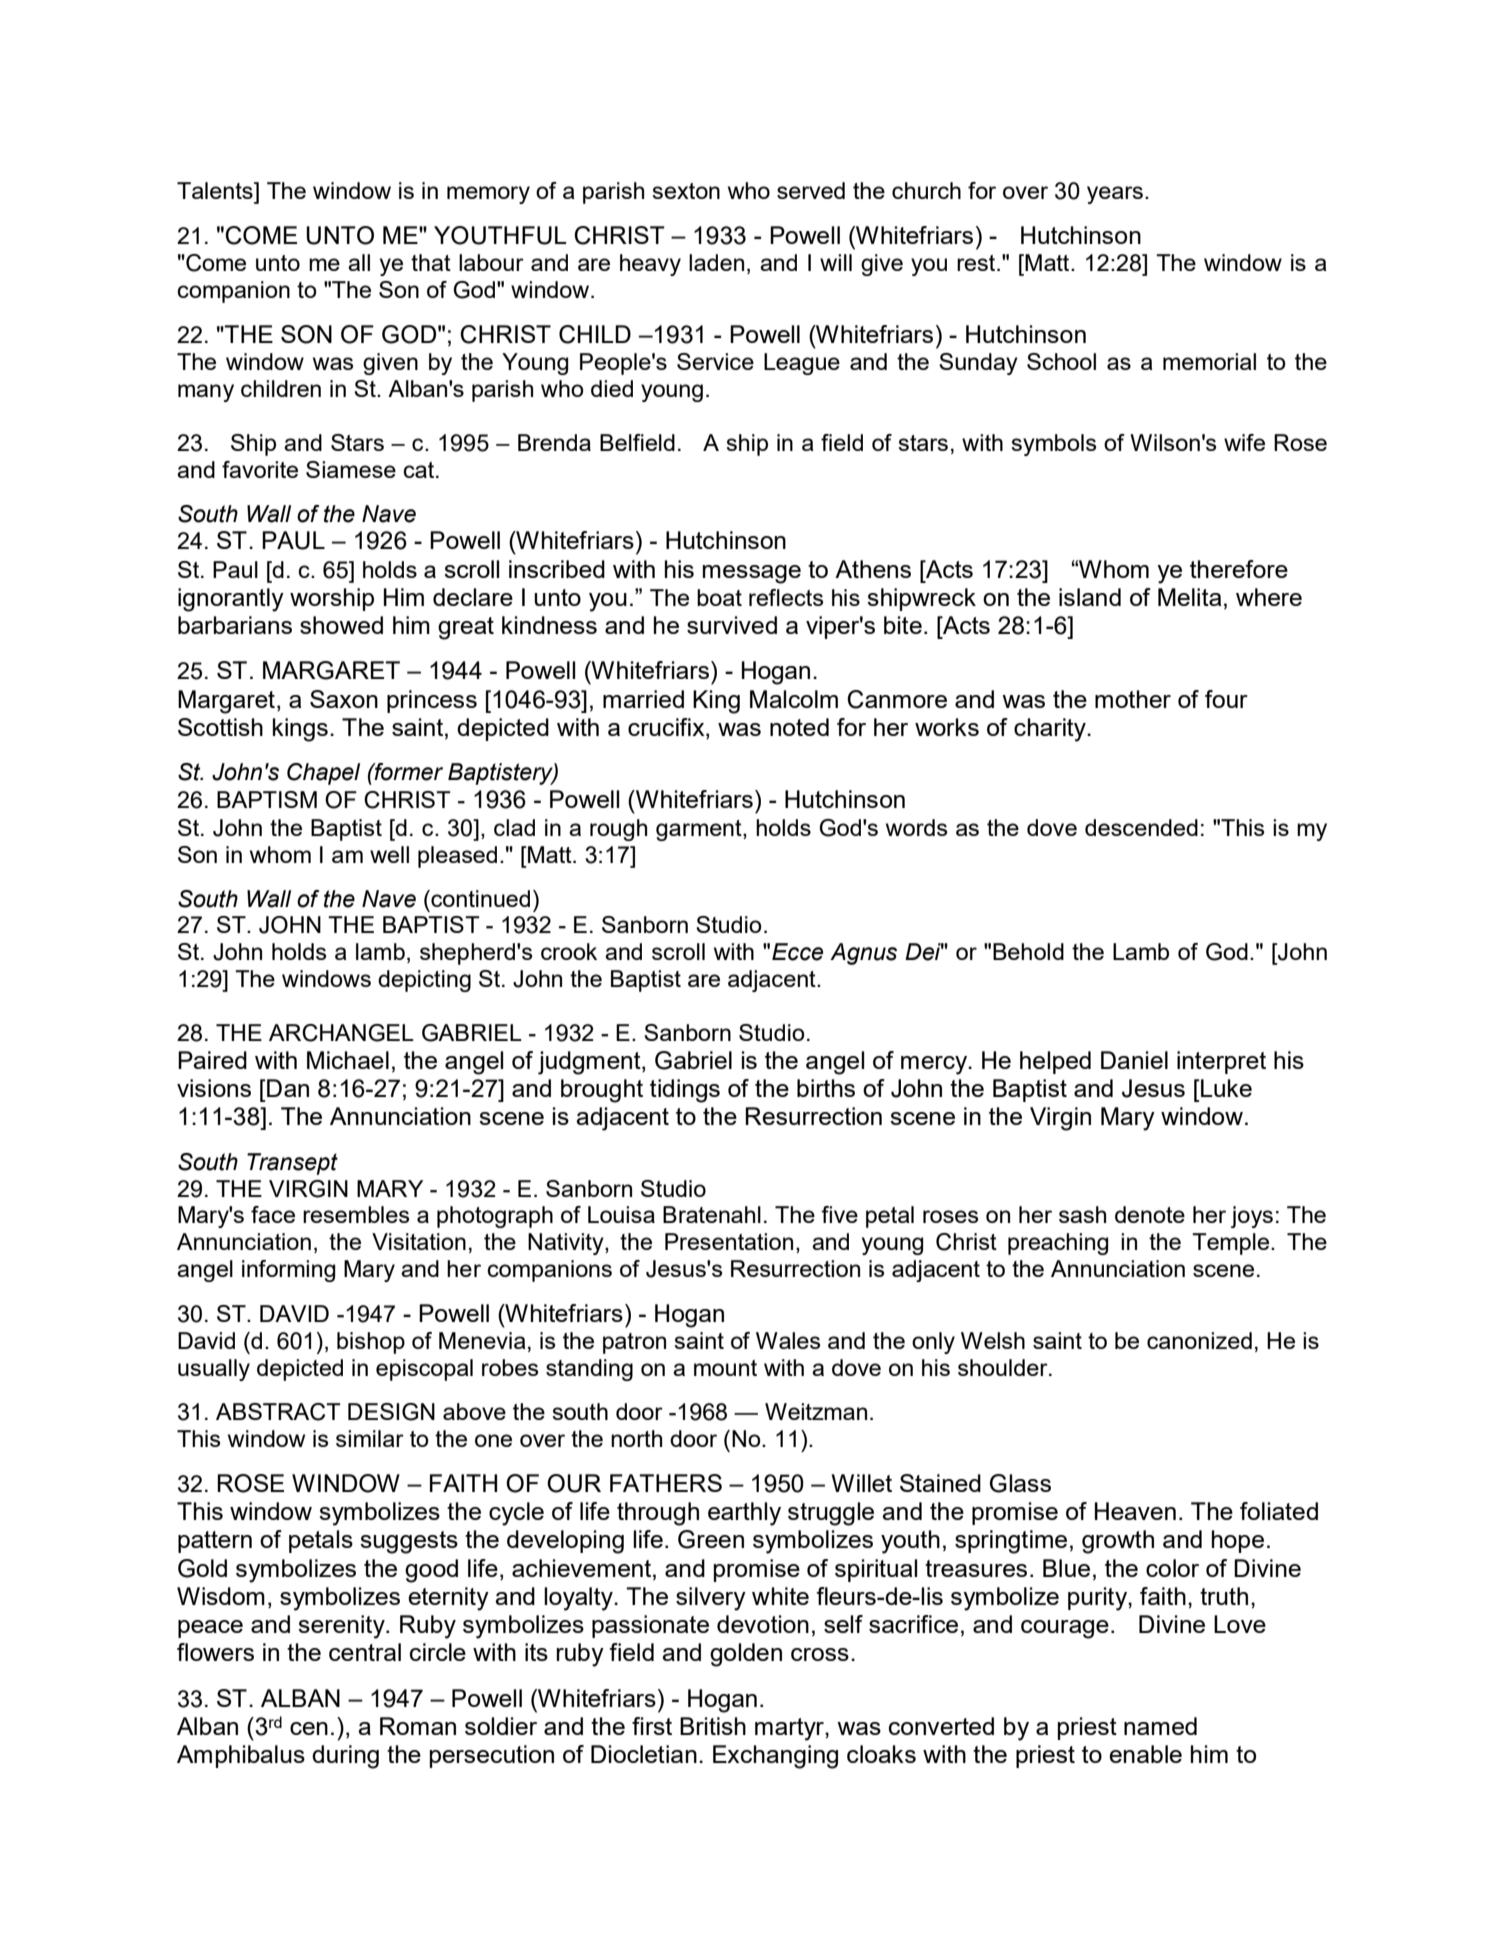 The image size is (1506, 1949). I want to click on Agnus, so click(863, 954).
